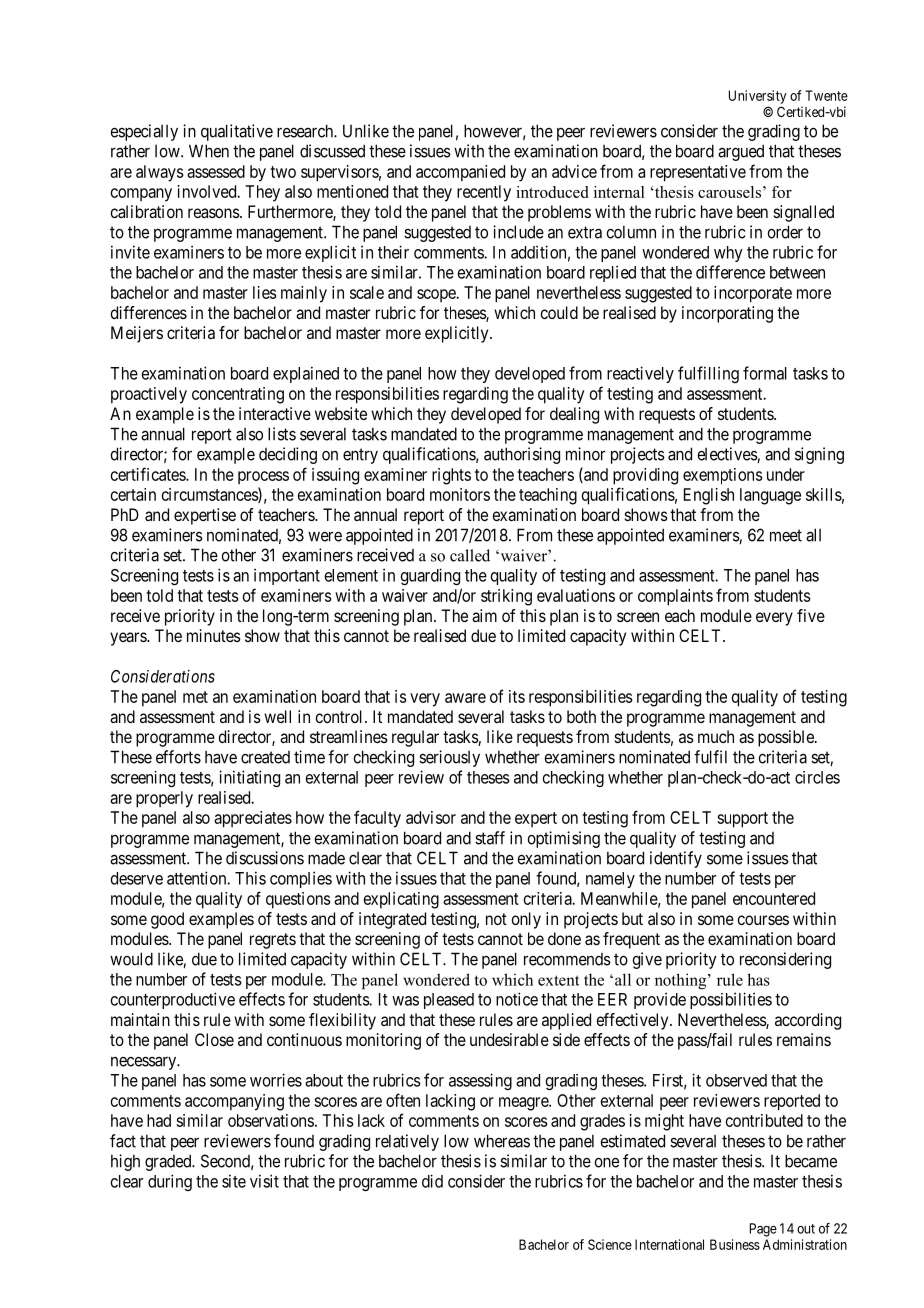 The image size is (924, 1308). What do you see at coordinates (449, 758) in the screenshot?
I see `seriously` at bounding box center [449, 758].
